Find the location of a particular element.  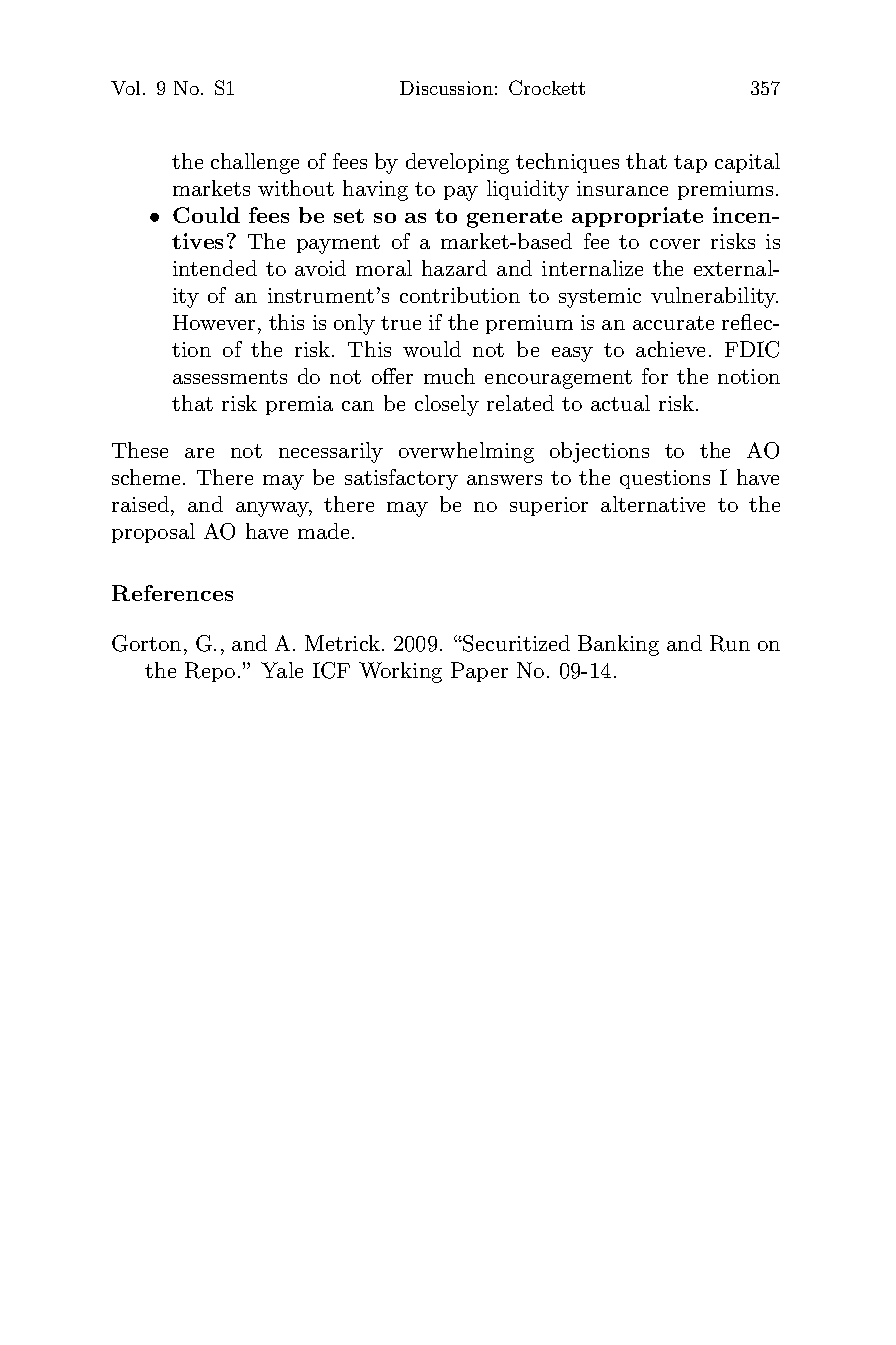

tap is located at coordinates (690, 164).
